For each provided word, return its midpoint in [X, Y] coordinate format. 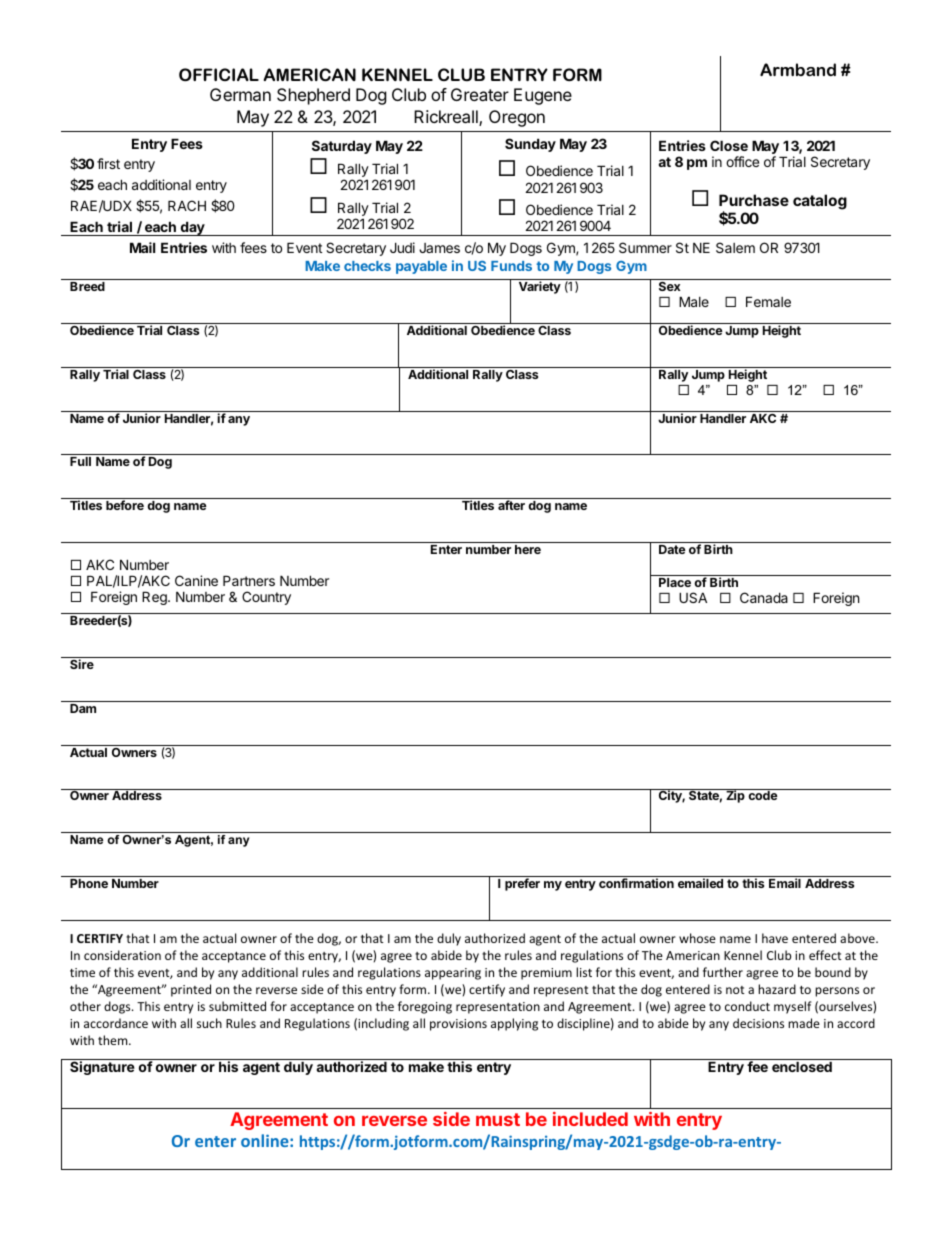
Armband [798, 69]
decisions [758, 1023]
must [498, 1119]
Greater [480, 94]
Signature [102, 1068]
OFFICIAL [219, 74]
